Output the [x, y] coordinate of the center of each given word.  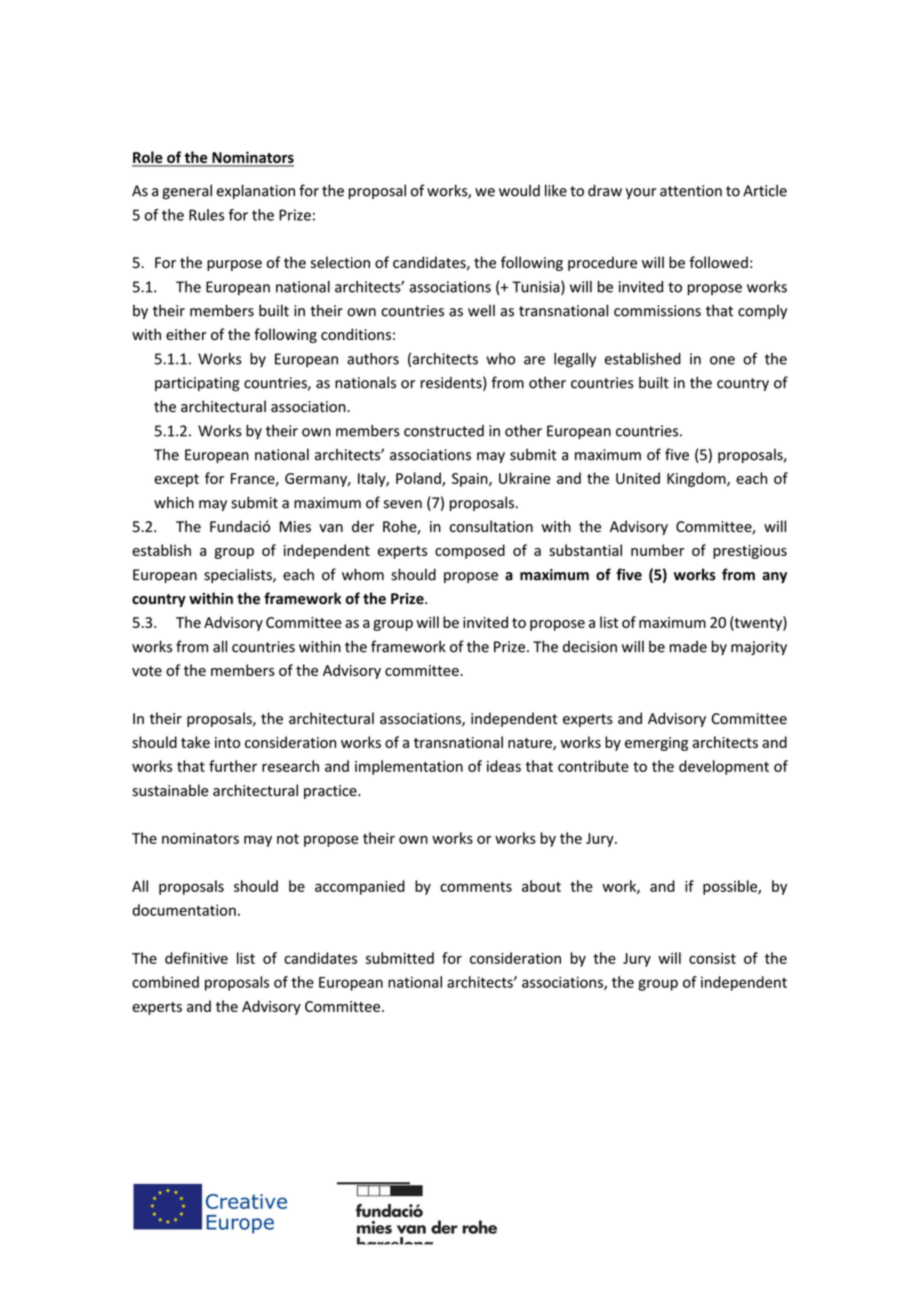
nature [531, 744]
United [638, 478]
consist [712, 958]
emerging [656, 744]
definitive [196, 958]
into [227, 742]
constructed [444, 431]
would [519, 190]
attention [691, 191]
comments [476, 887]
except [176, 480]
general [187, 191]
